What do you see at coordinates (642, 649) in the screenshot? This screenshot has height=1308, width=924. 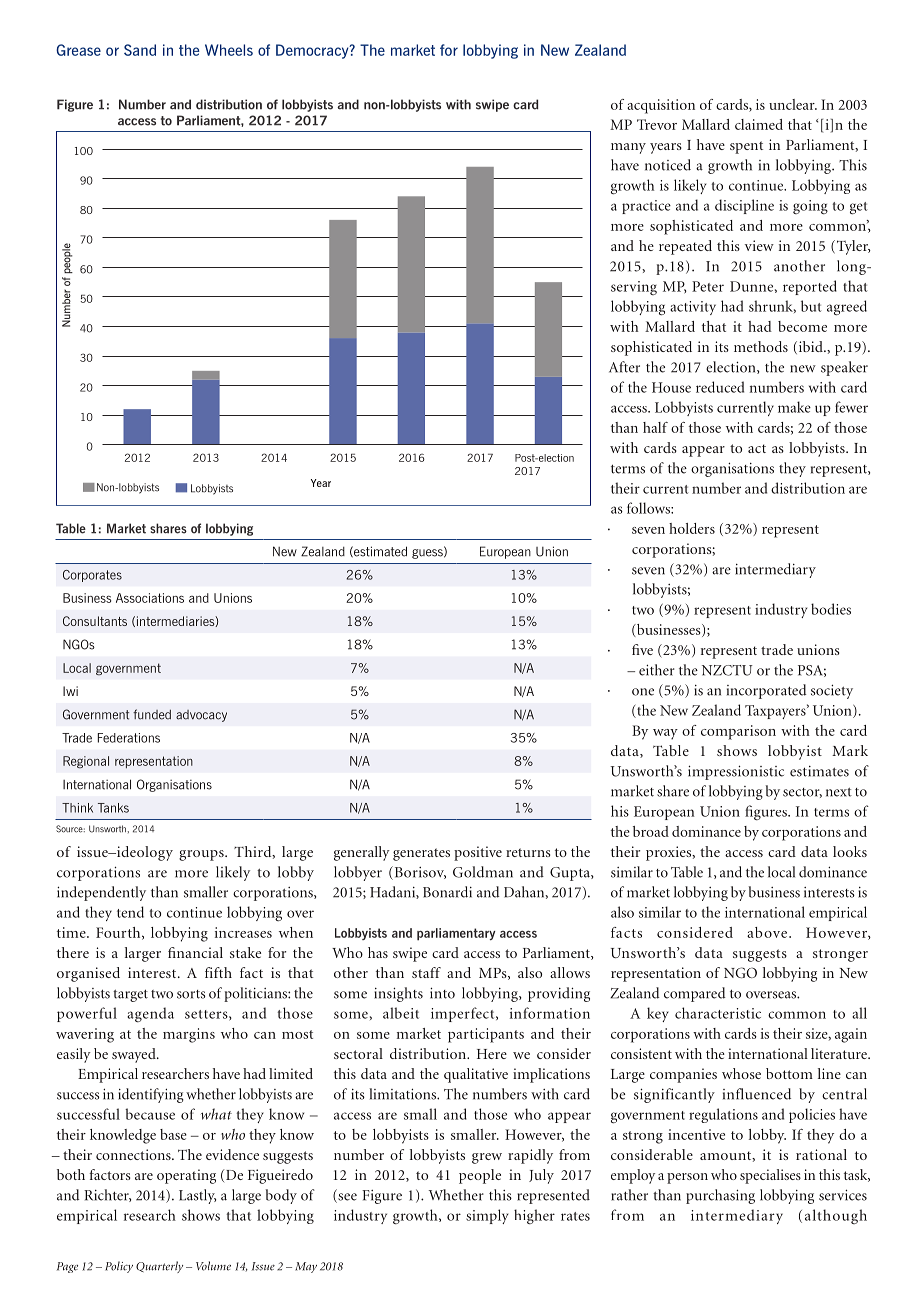 I see `five` at bounding box center [642, 649].
